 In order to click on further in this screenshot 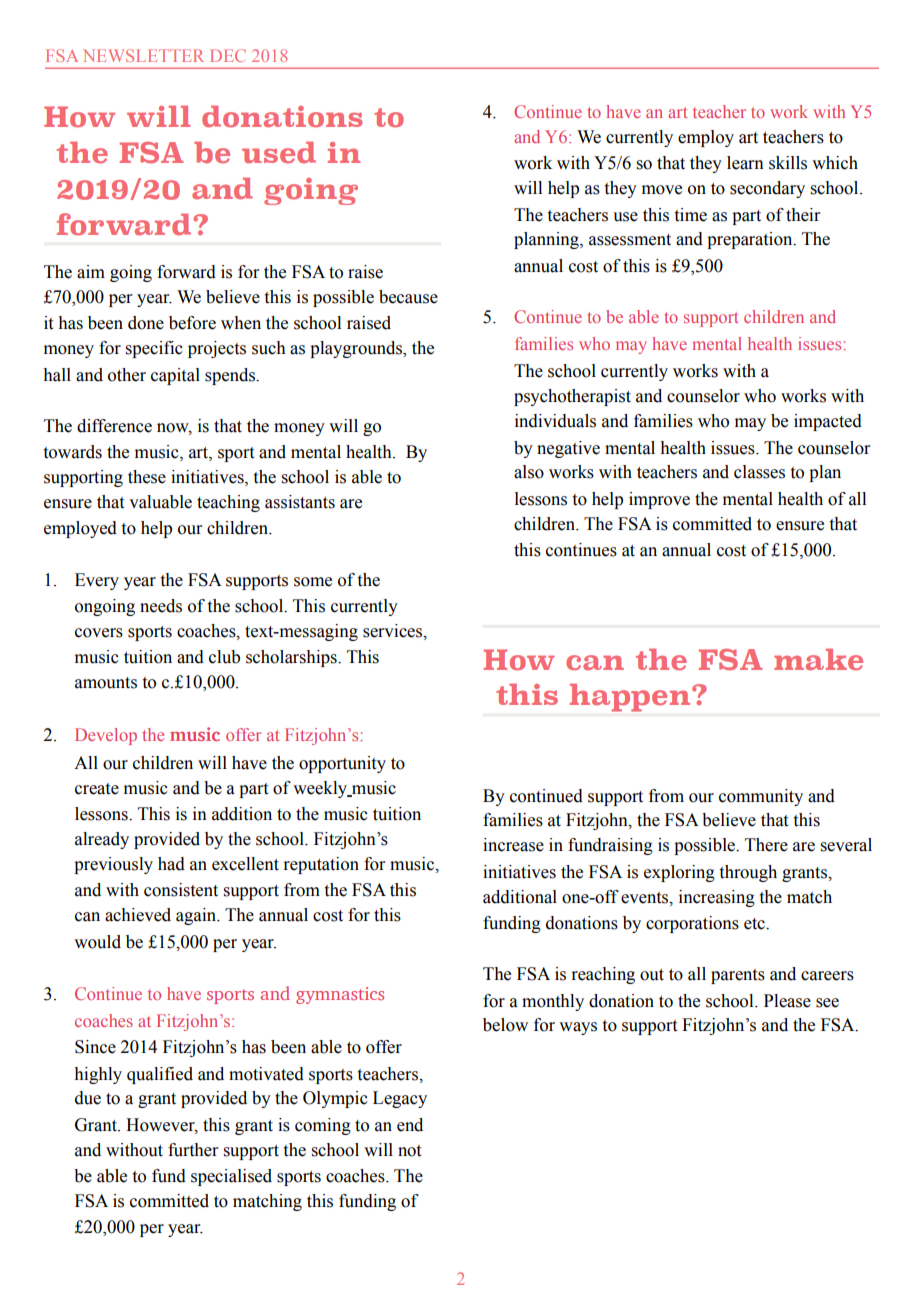, I will do `click(193, 1150)`.
